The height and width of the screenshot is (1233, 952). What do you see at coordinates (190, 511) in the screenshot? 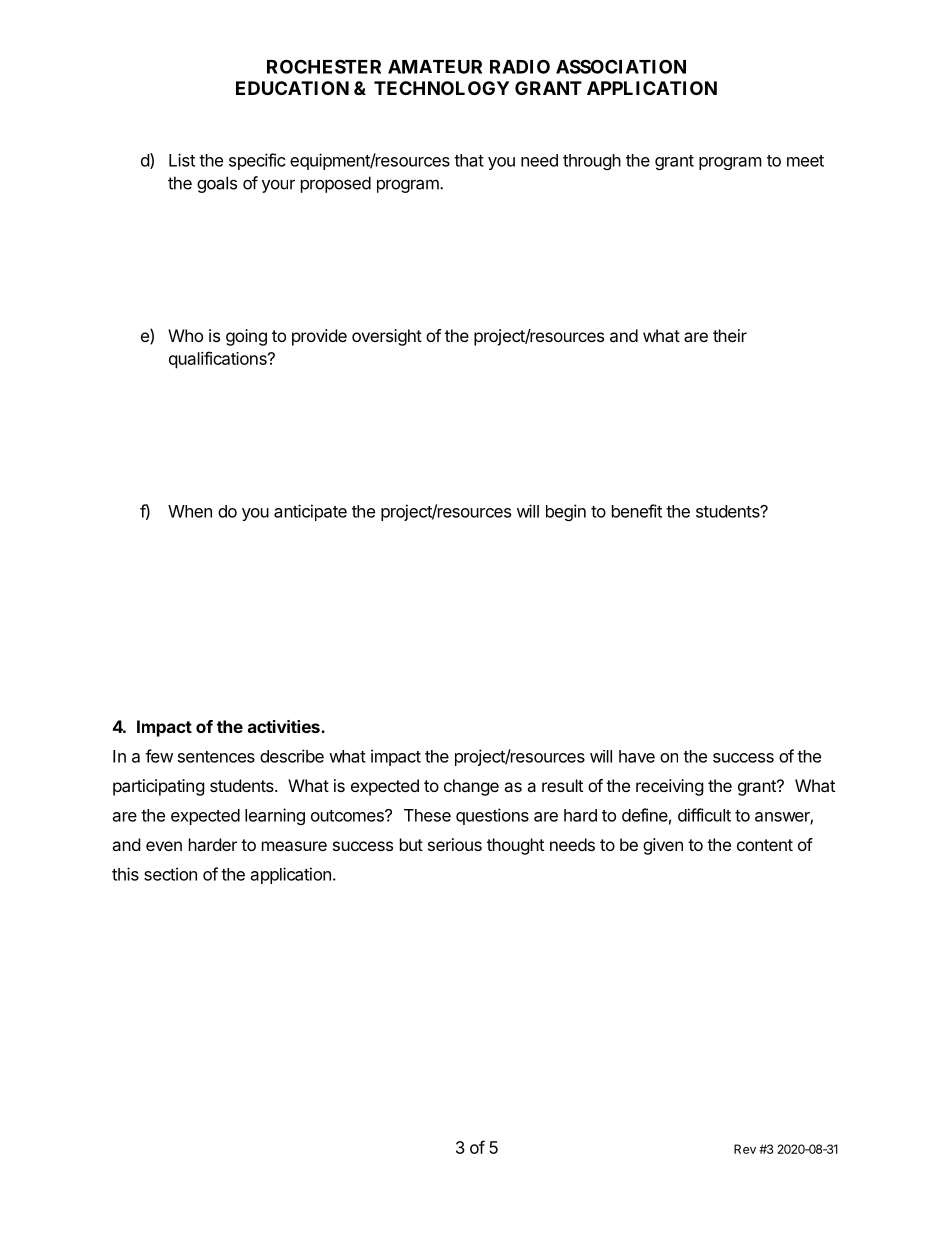
I see `When` at bounding box center [190, 511].
